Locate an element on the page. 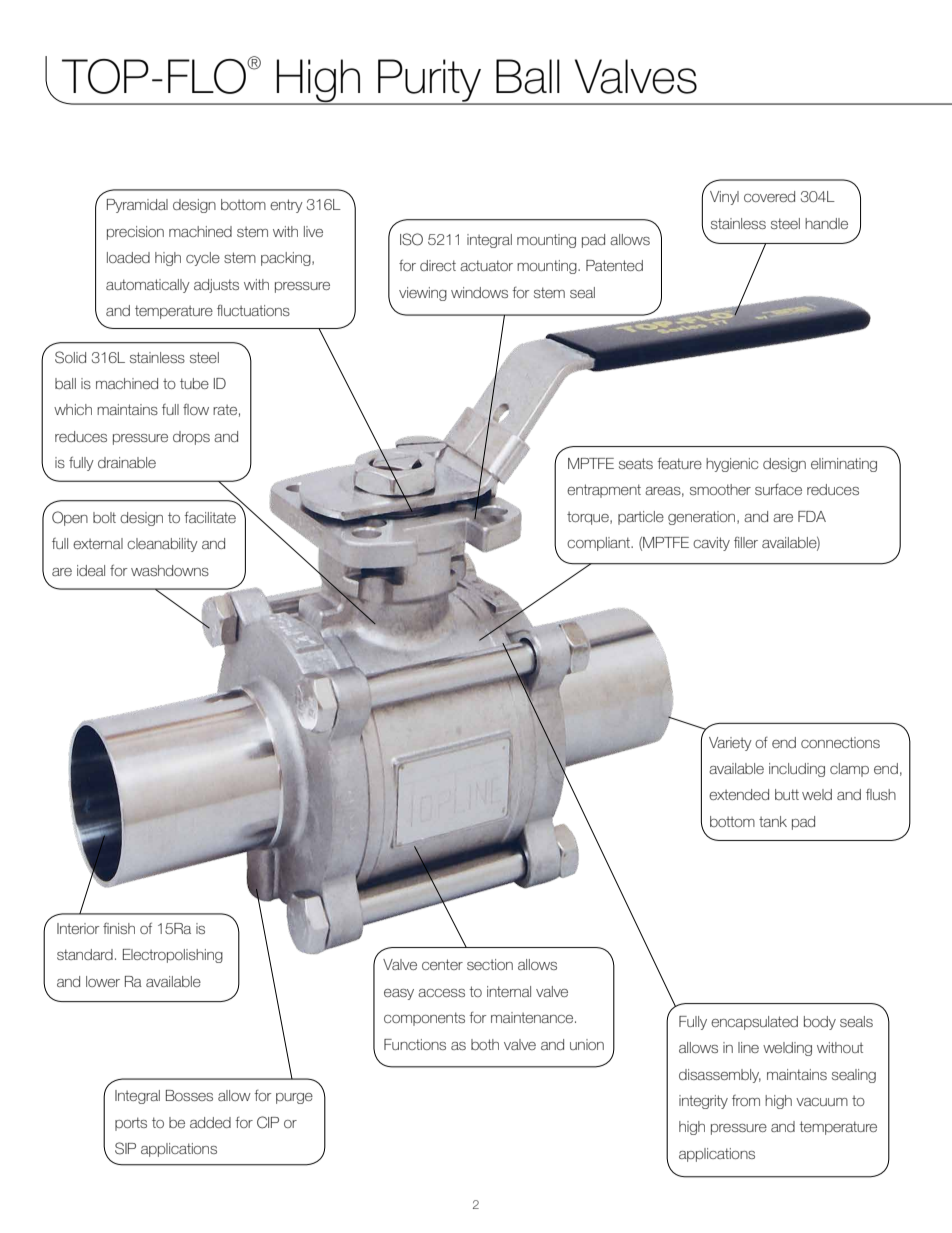  drops is located at coordinates (191, 438).
